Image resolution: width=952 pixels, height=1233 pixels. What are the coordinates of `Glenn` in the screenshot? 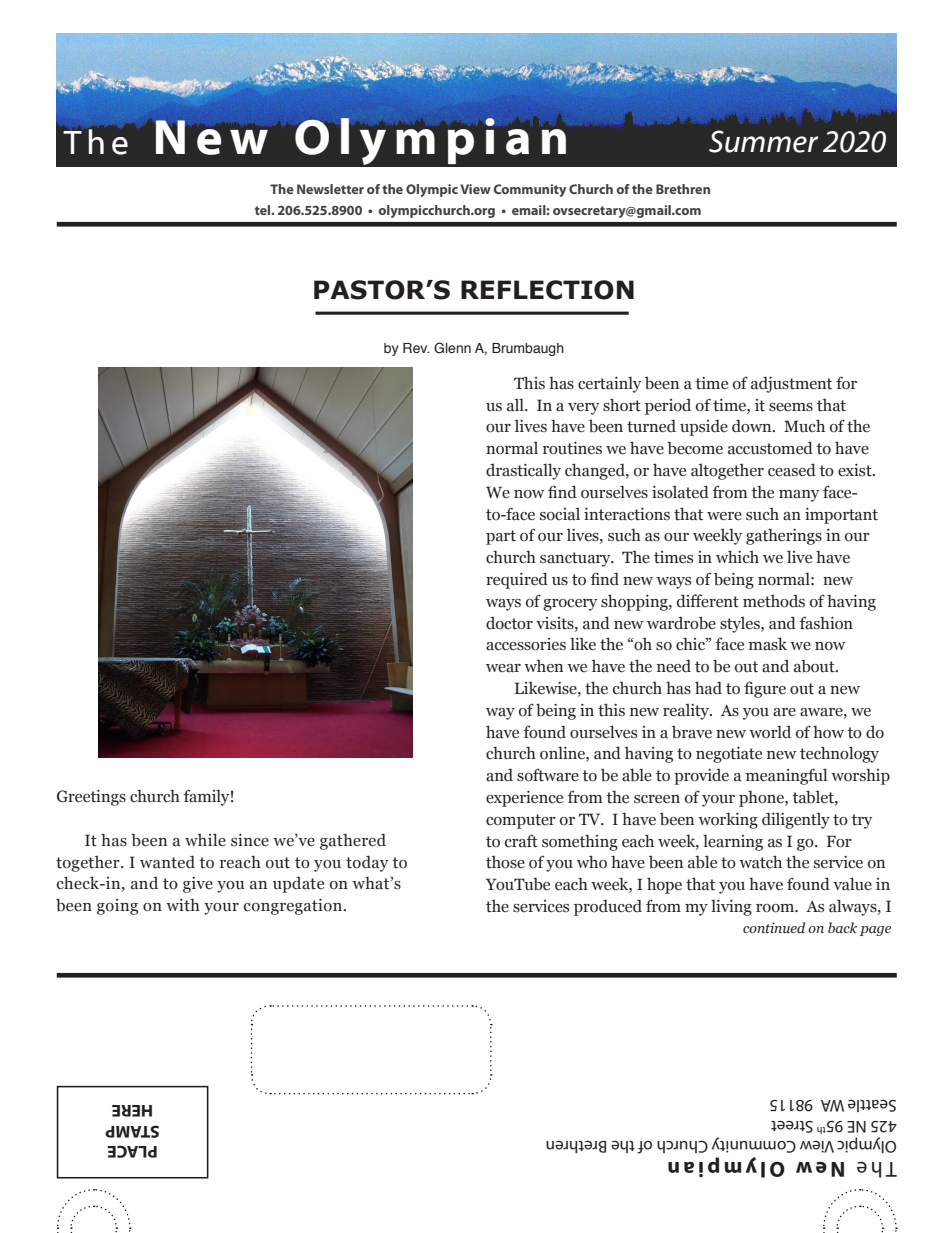 It's located at (452, 348).
